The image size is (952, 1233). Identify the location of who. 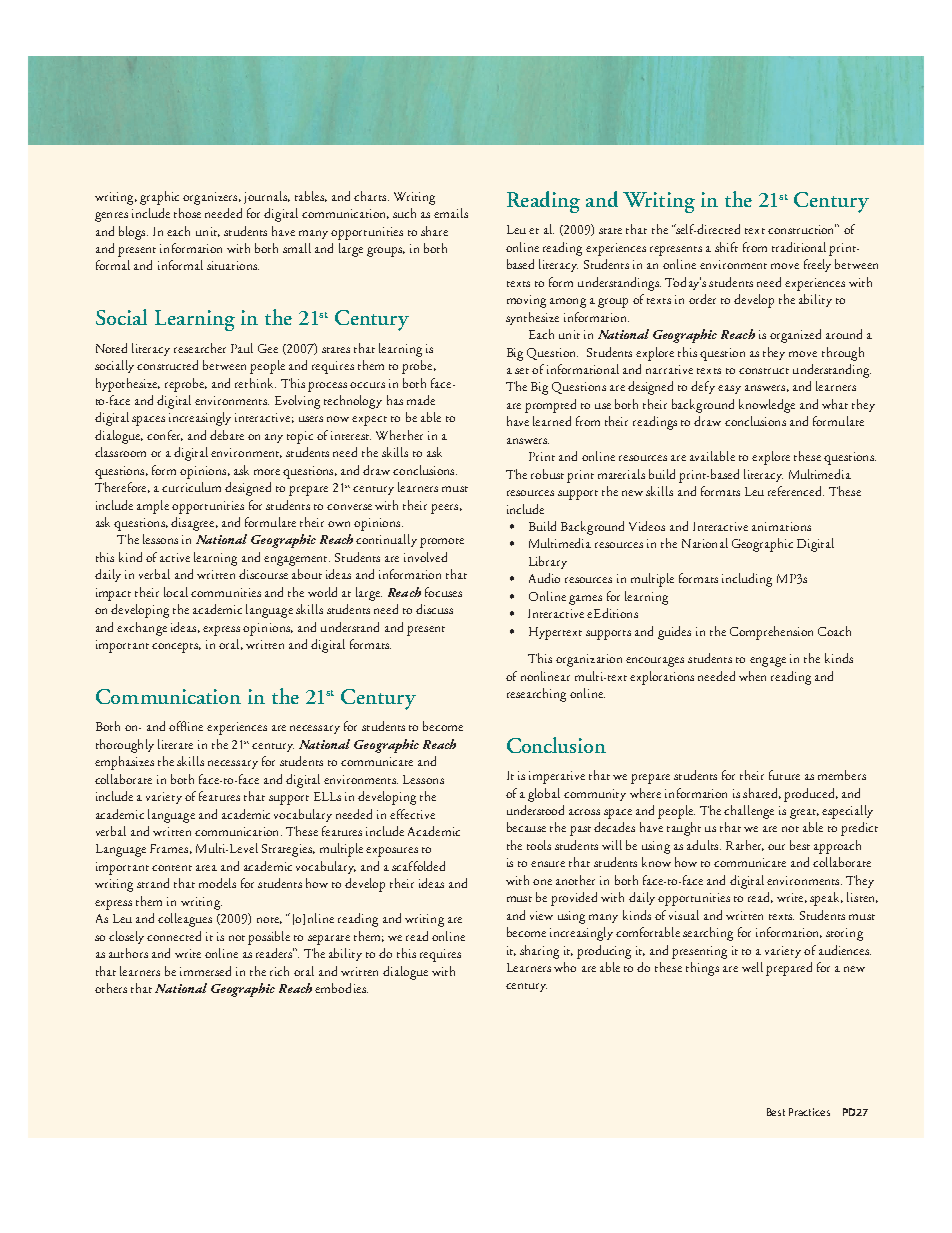
(565, 967).
